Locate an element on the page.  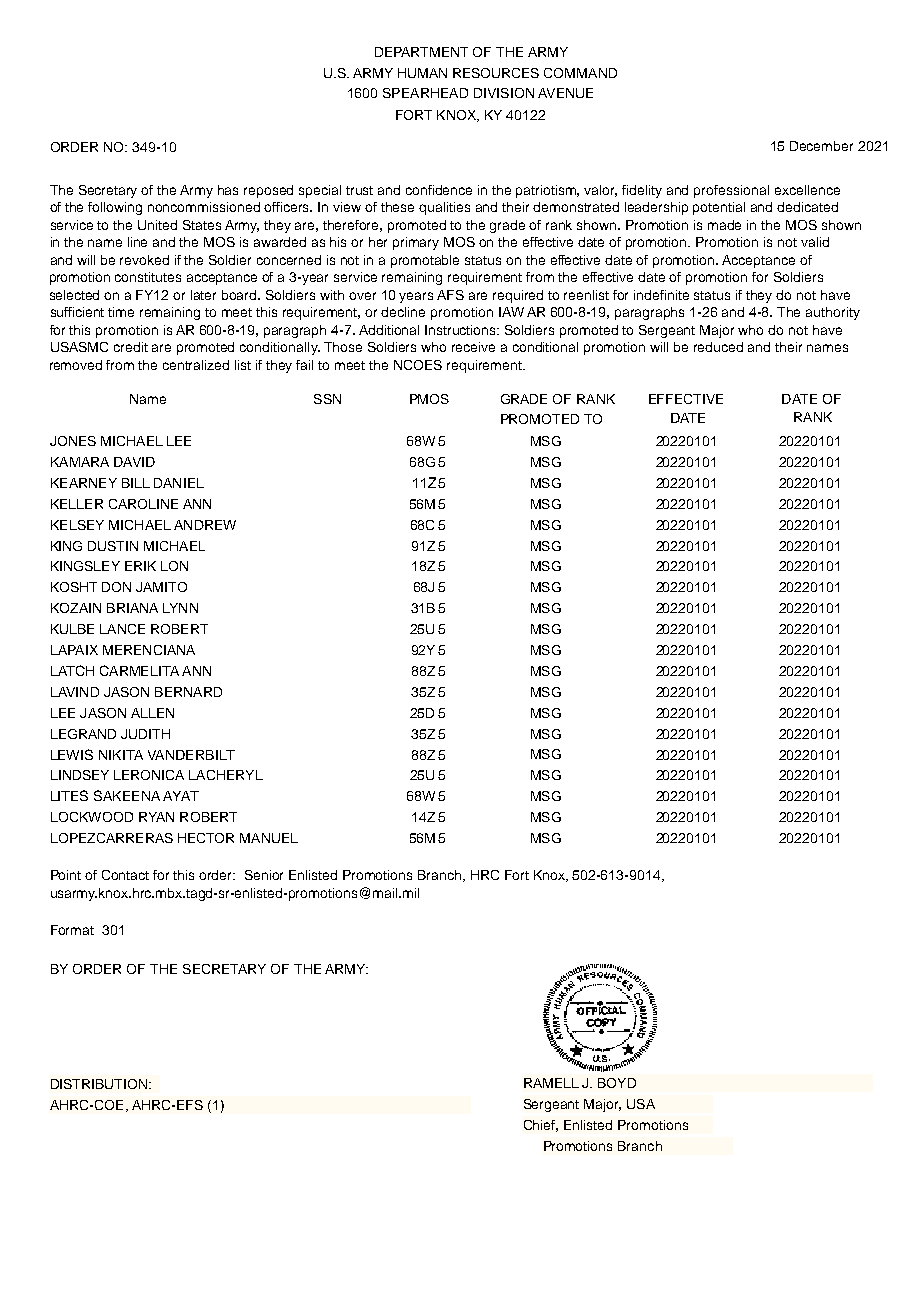
has is located at coordinates (228, 190).
